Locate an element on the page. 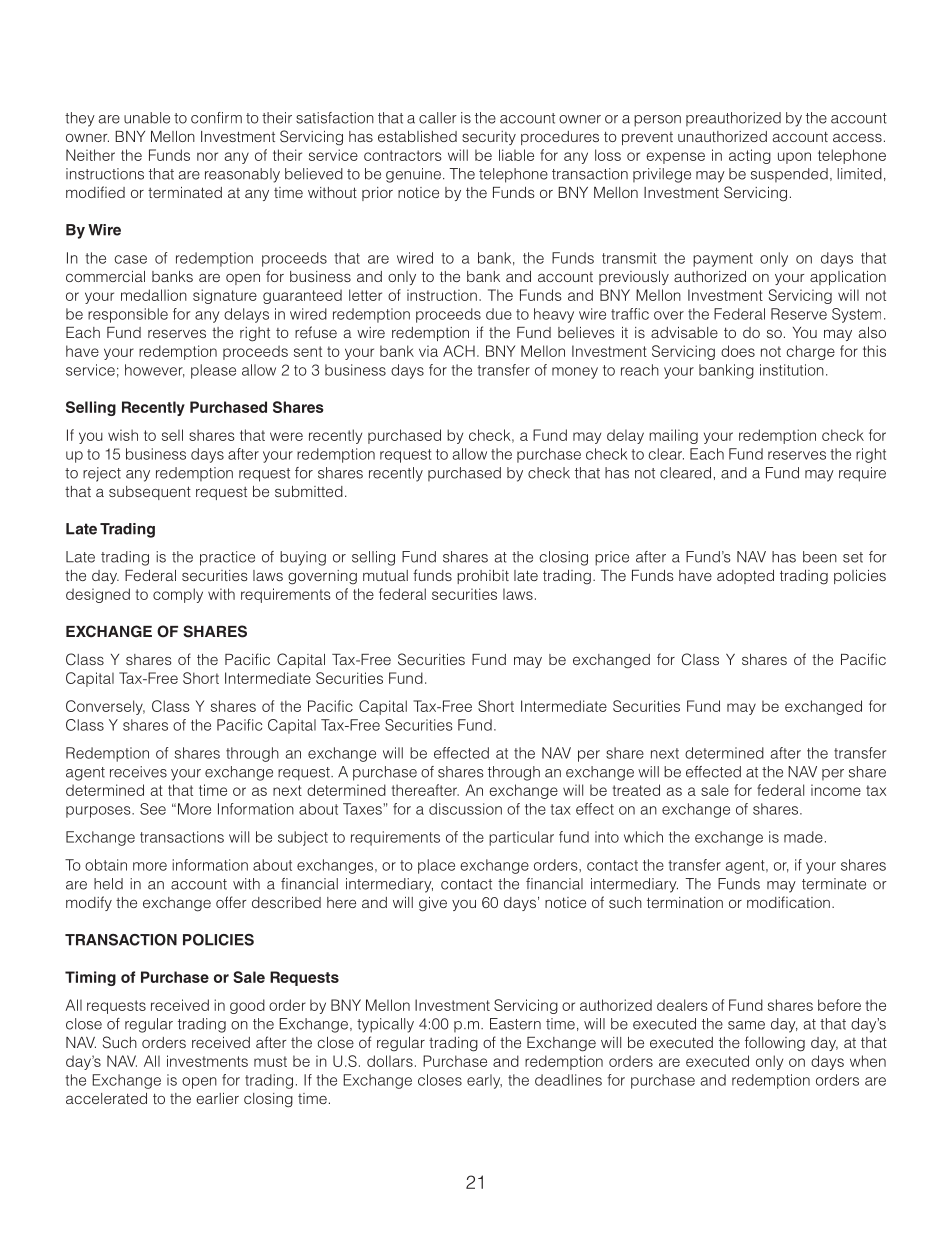  place is located at coordinates (436, 866).
